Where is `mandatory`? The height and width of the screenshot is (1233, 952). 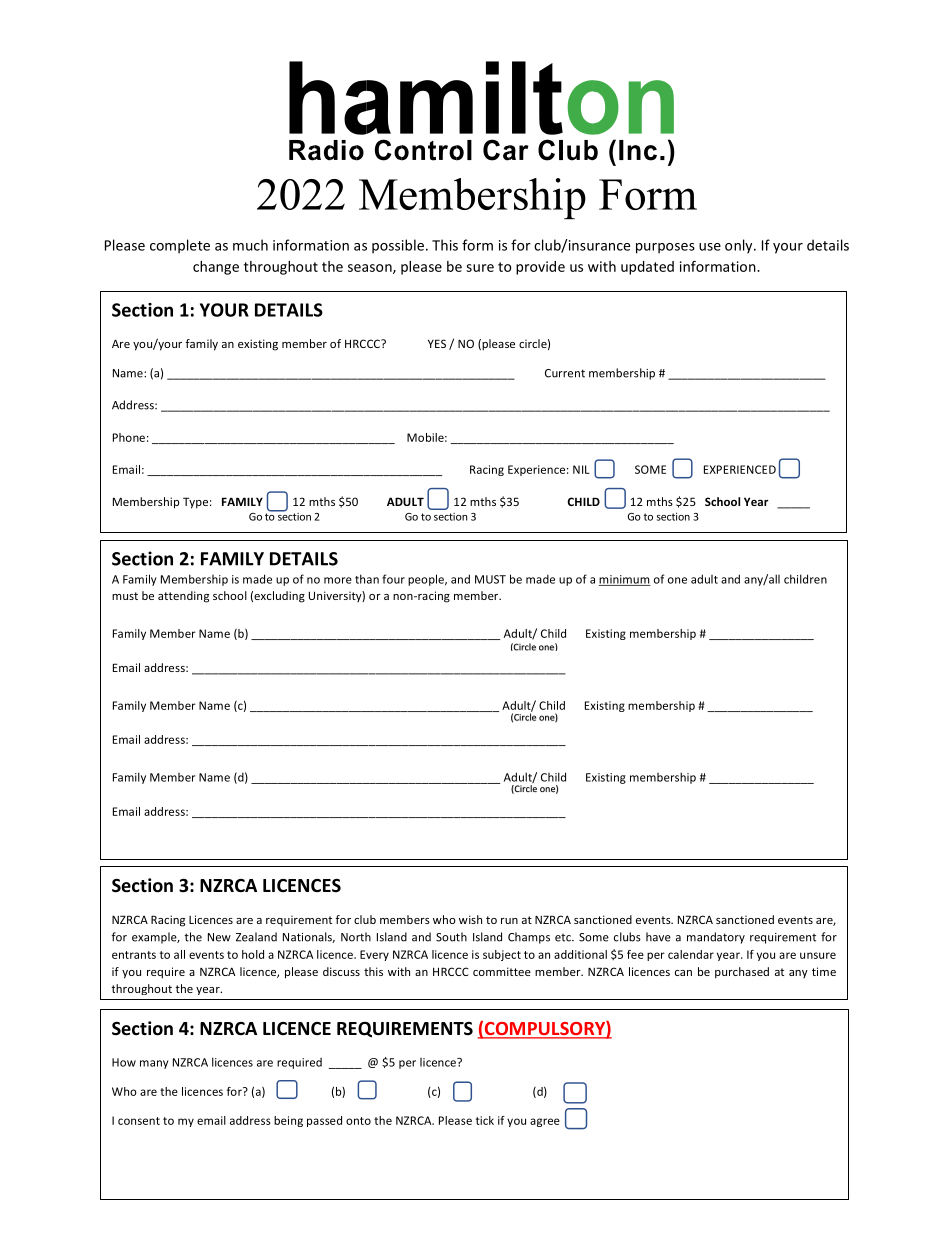
mandatory is located at coordinates (716, 938).
